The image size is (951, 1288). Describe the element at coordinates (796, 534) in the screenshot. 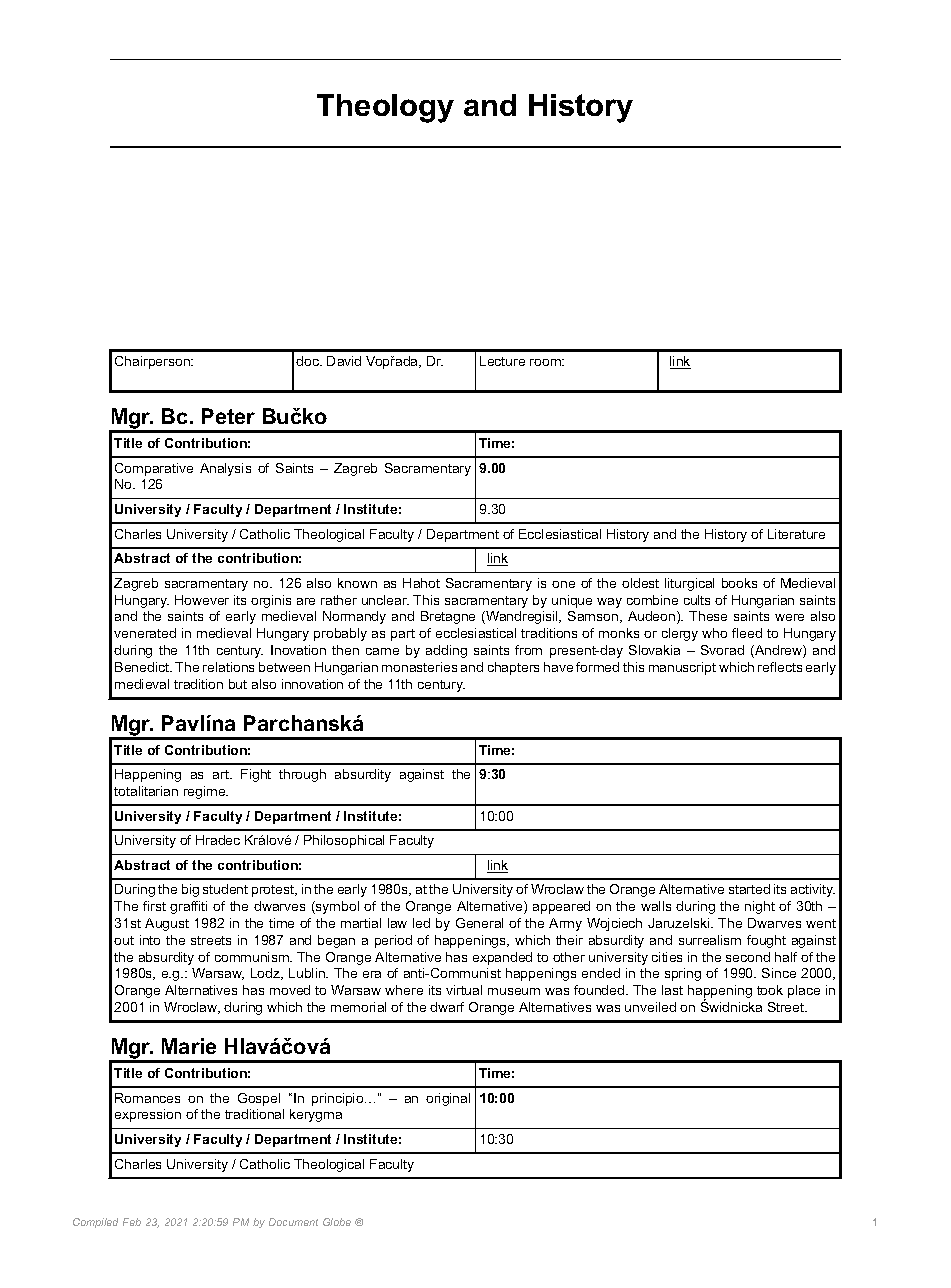

I see `Literature` at that location.
